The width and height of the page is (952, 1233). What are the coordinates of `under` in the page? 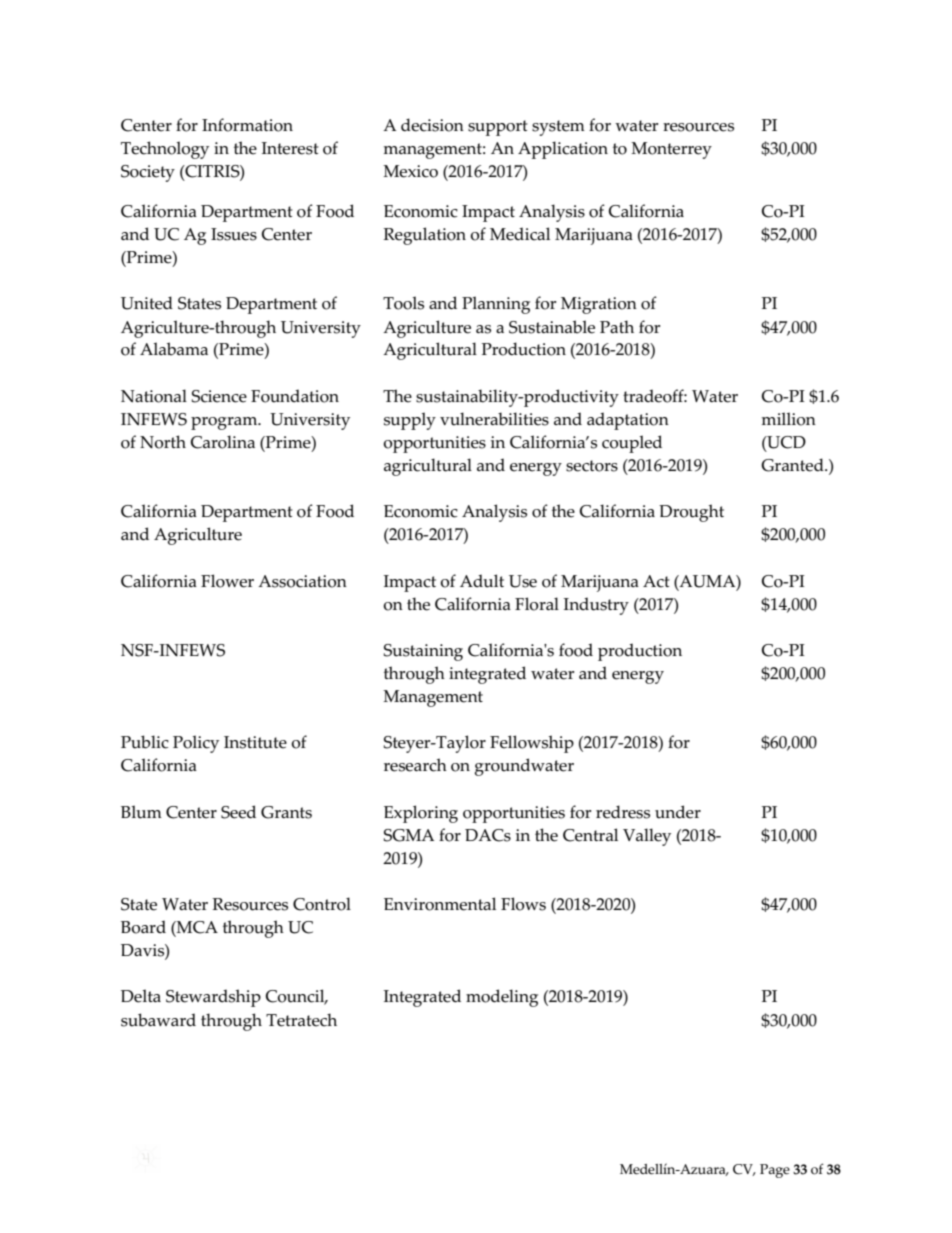 It's located at (678, 812).
